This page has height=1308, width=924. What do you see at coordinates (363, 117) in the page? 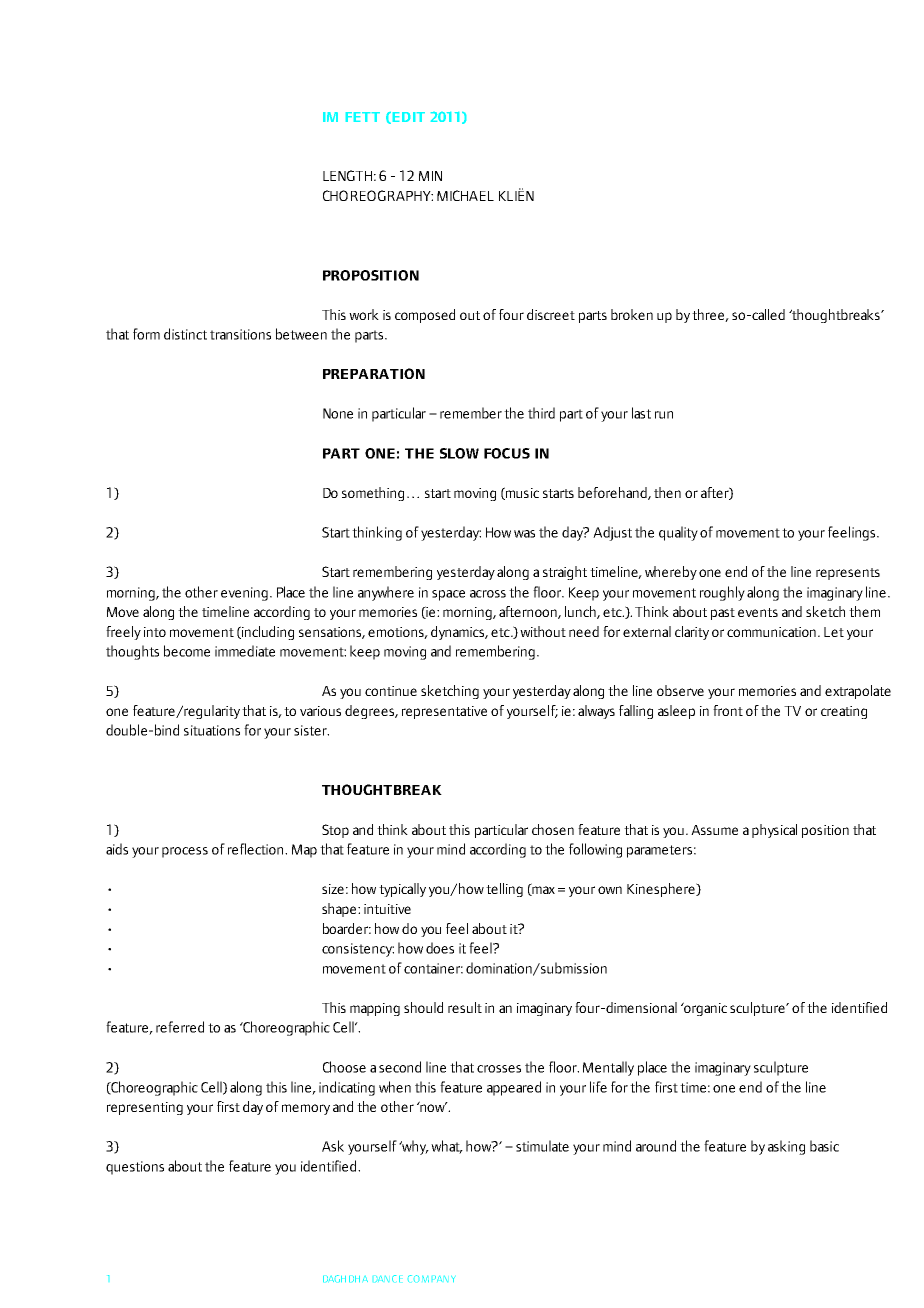
I see `FETT` at bounding box center [363, 117].
